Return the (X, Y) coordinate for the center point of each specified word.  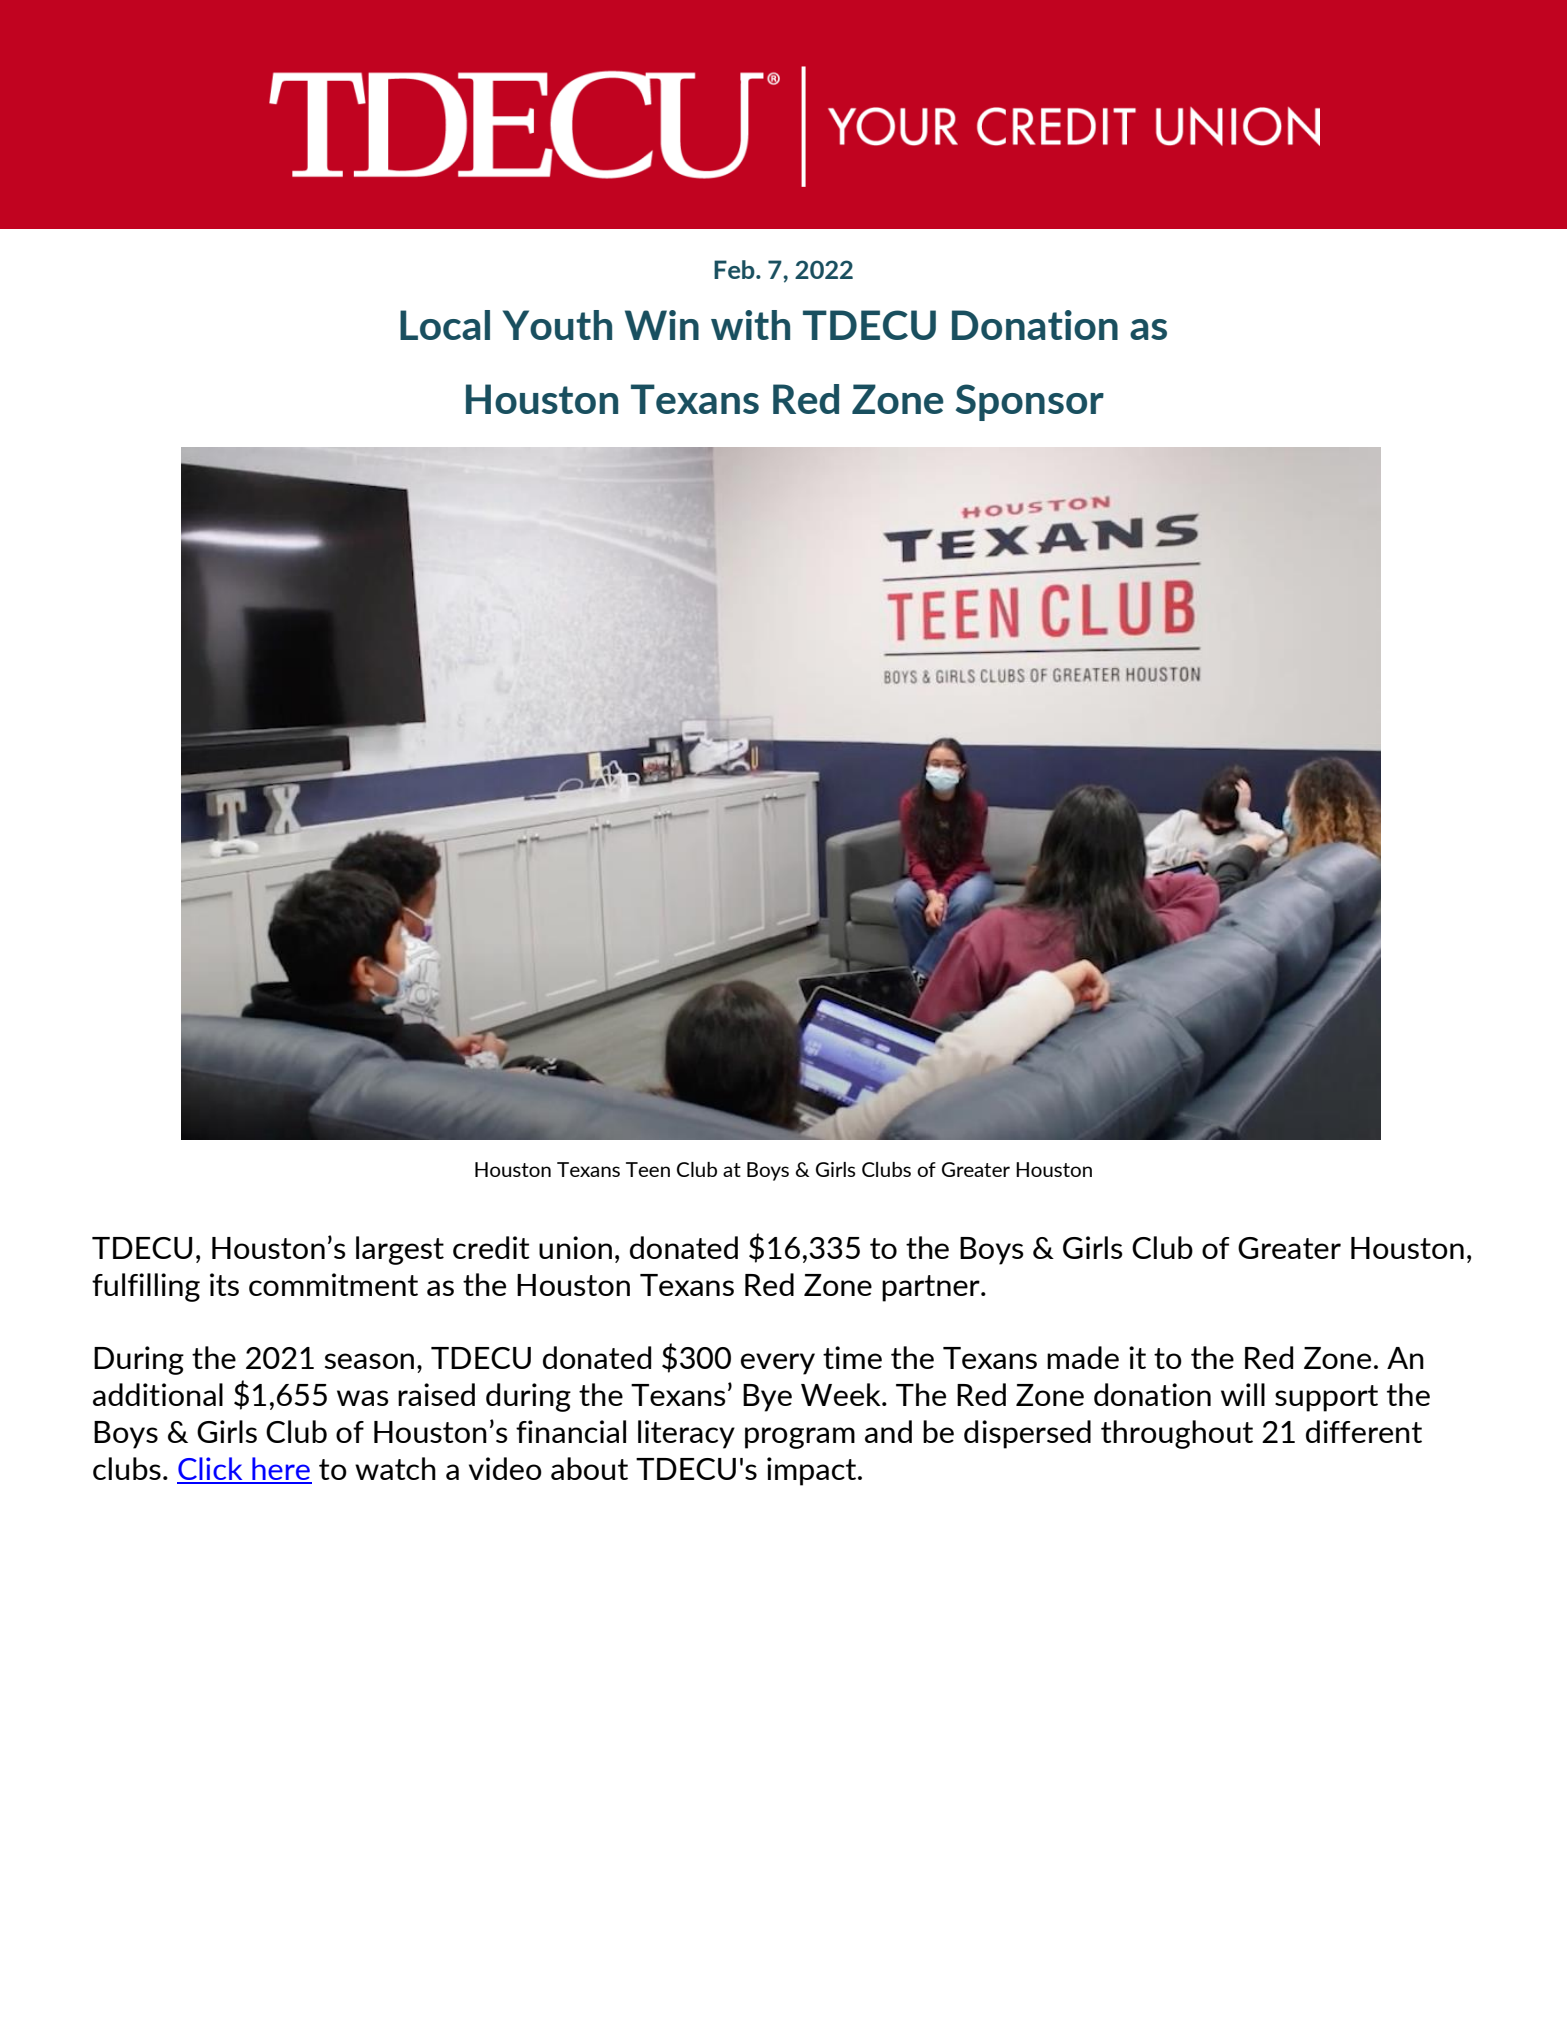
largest (400, 1250)
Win (662, 325)
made (1083, 1357)
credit (491, 1247)
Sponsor (1030, 402)
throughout (1177, 1434)
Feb (735, 269)
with (750, 325)
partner (932, 1288)
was (363, 1398)
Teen (648, 1169)
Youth (557, 325)
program (800, 1438)
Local (445, 325)
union (575, 1247)
